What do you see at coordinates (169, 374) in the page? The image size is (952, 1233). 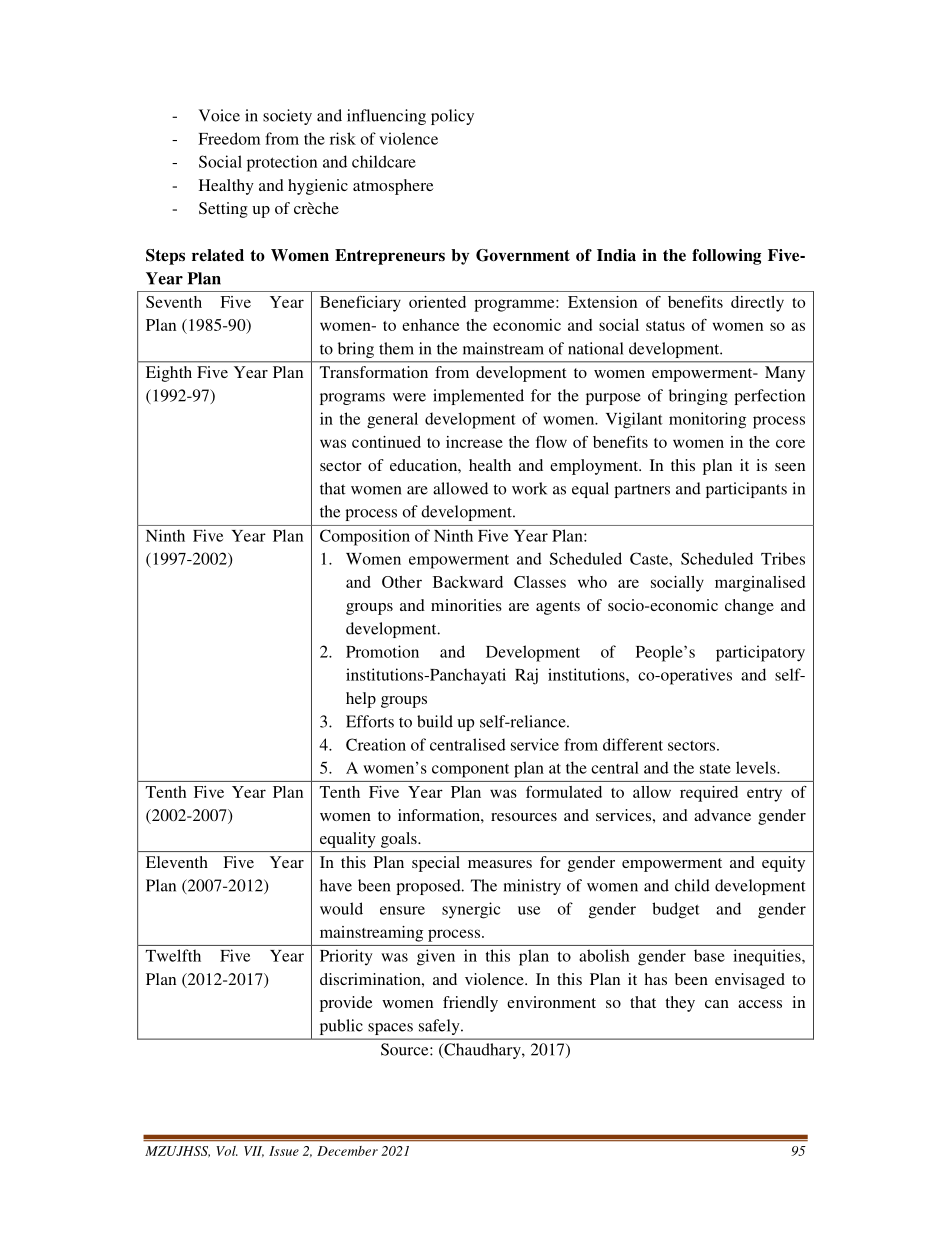 I see `Eighth` at bounding box center [169, 374].
